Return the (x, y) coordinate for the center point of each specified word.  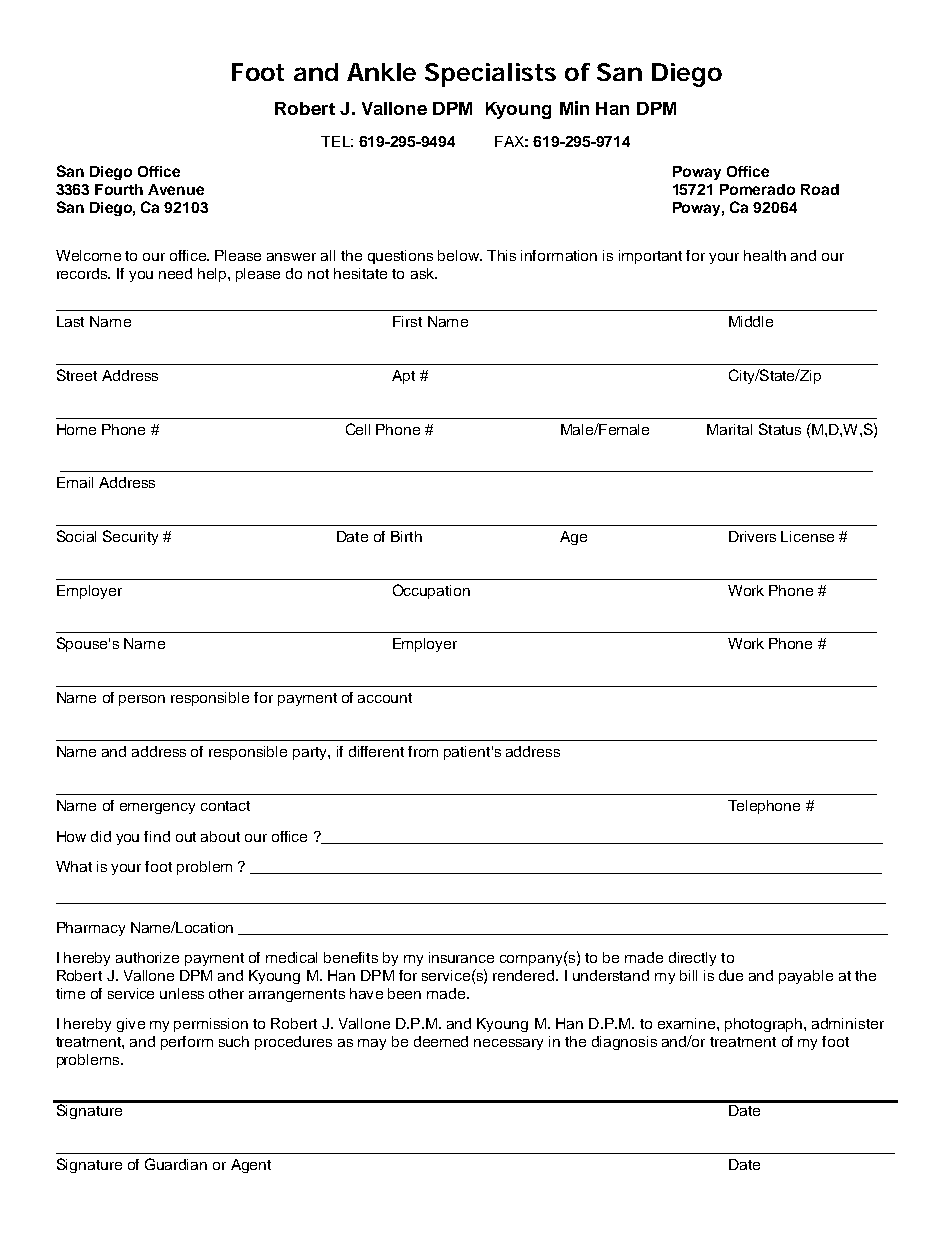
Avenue (176, 189)
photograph (765, 1025)
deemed (441, 1041)
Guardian (176, 1164)
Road (820, 189)
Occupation (431, 591)
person (142, 700)
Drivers (752, 536)
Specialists (490, 75)
